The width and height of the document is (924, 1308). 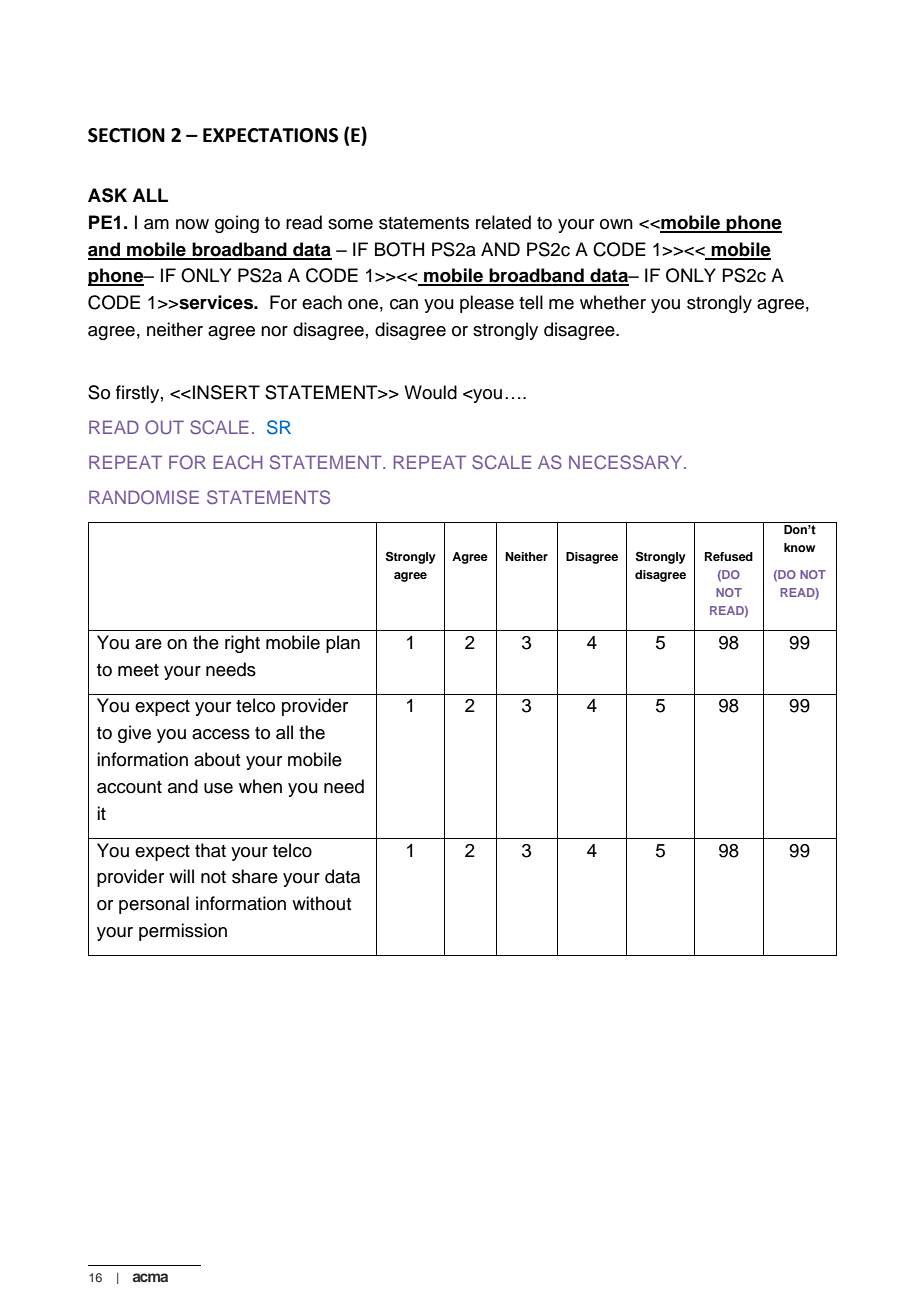 I want to click on personal, so click(x=154, y=905).
